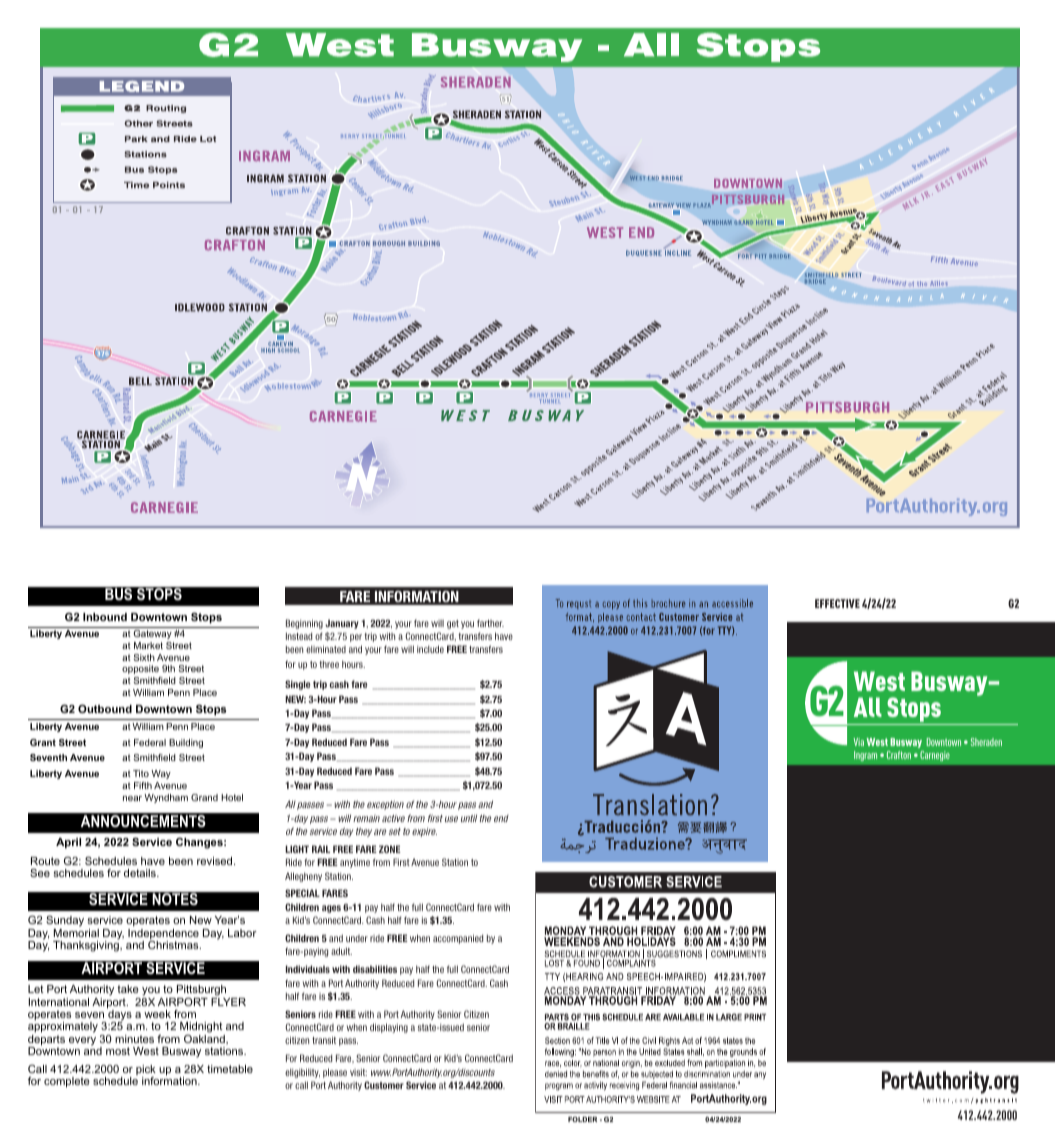 This page has width=1055, height=1148. What do you see at coordinates (105, 617) in the page?
I see `Inbound` at bounding box center [105, 617].
